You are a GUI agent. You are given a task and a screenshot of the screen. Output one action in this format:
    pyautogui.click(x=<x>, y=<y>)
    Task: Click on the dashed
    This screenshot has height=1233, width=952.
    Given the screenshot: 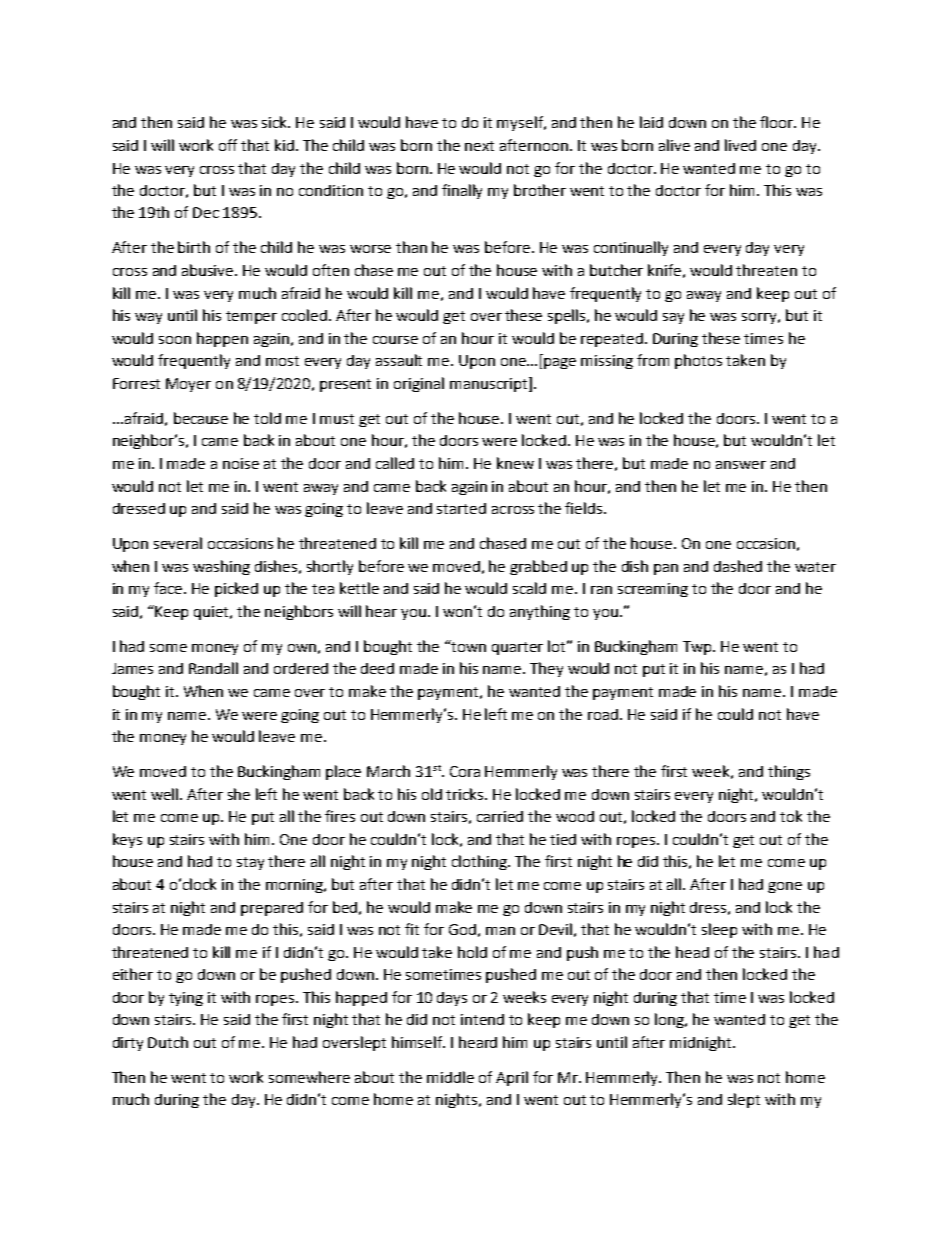 What is the action you would take?
    pyautogui.click(x=738, y=566)
